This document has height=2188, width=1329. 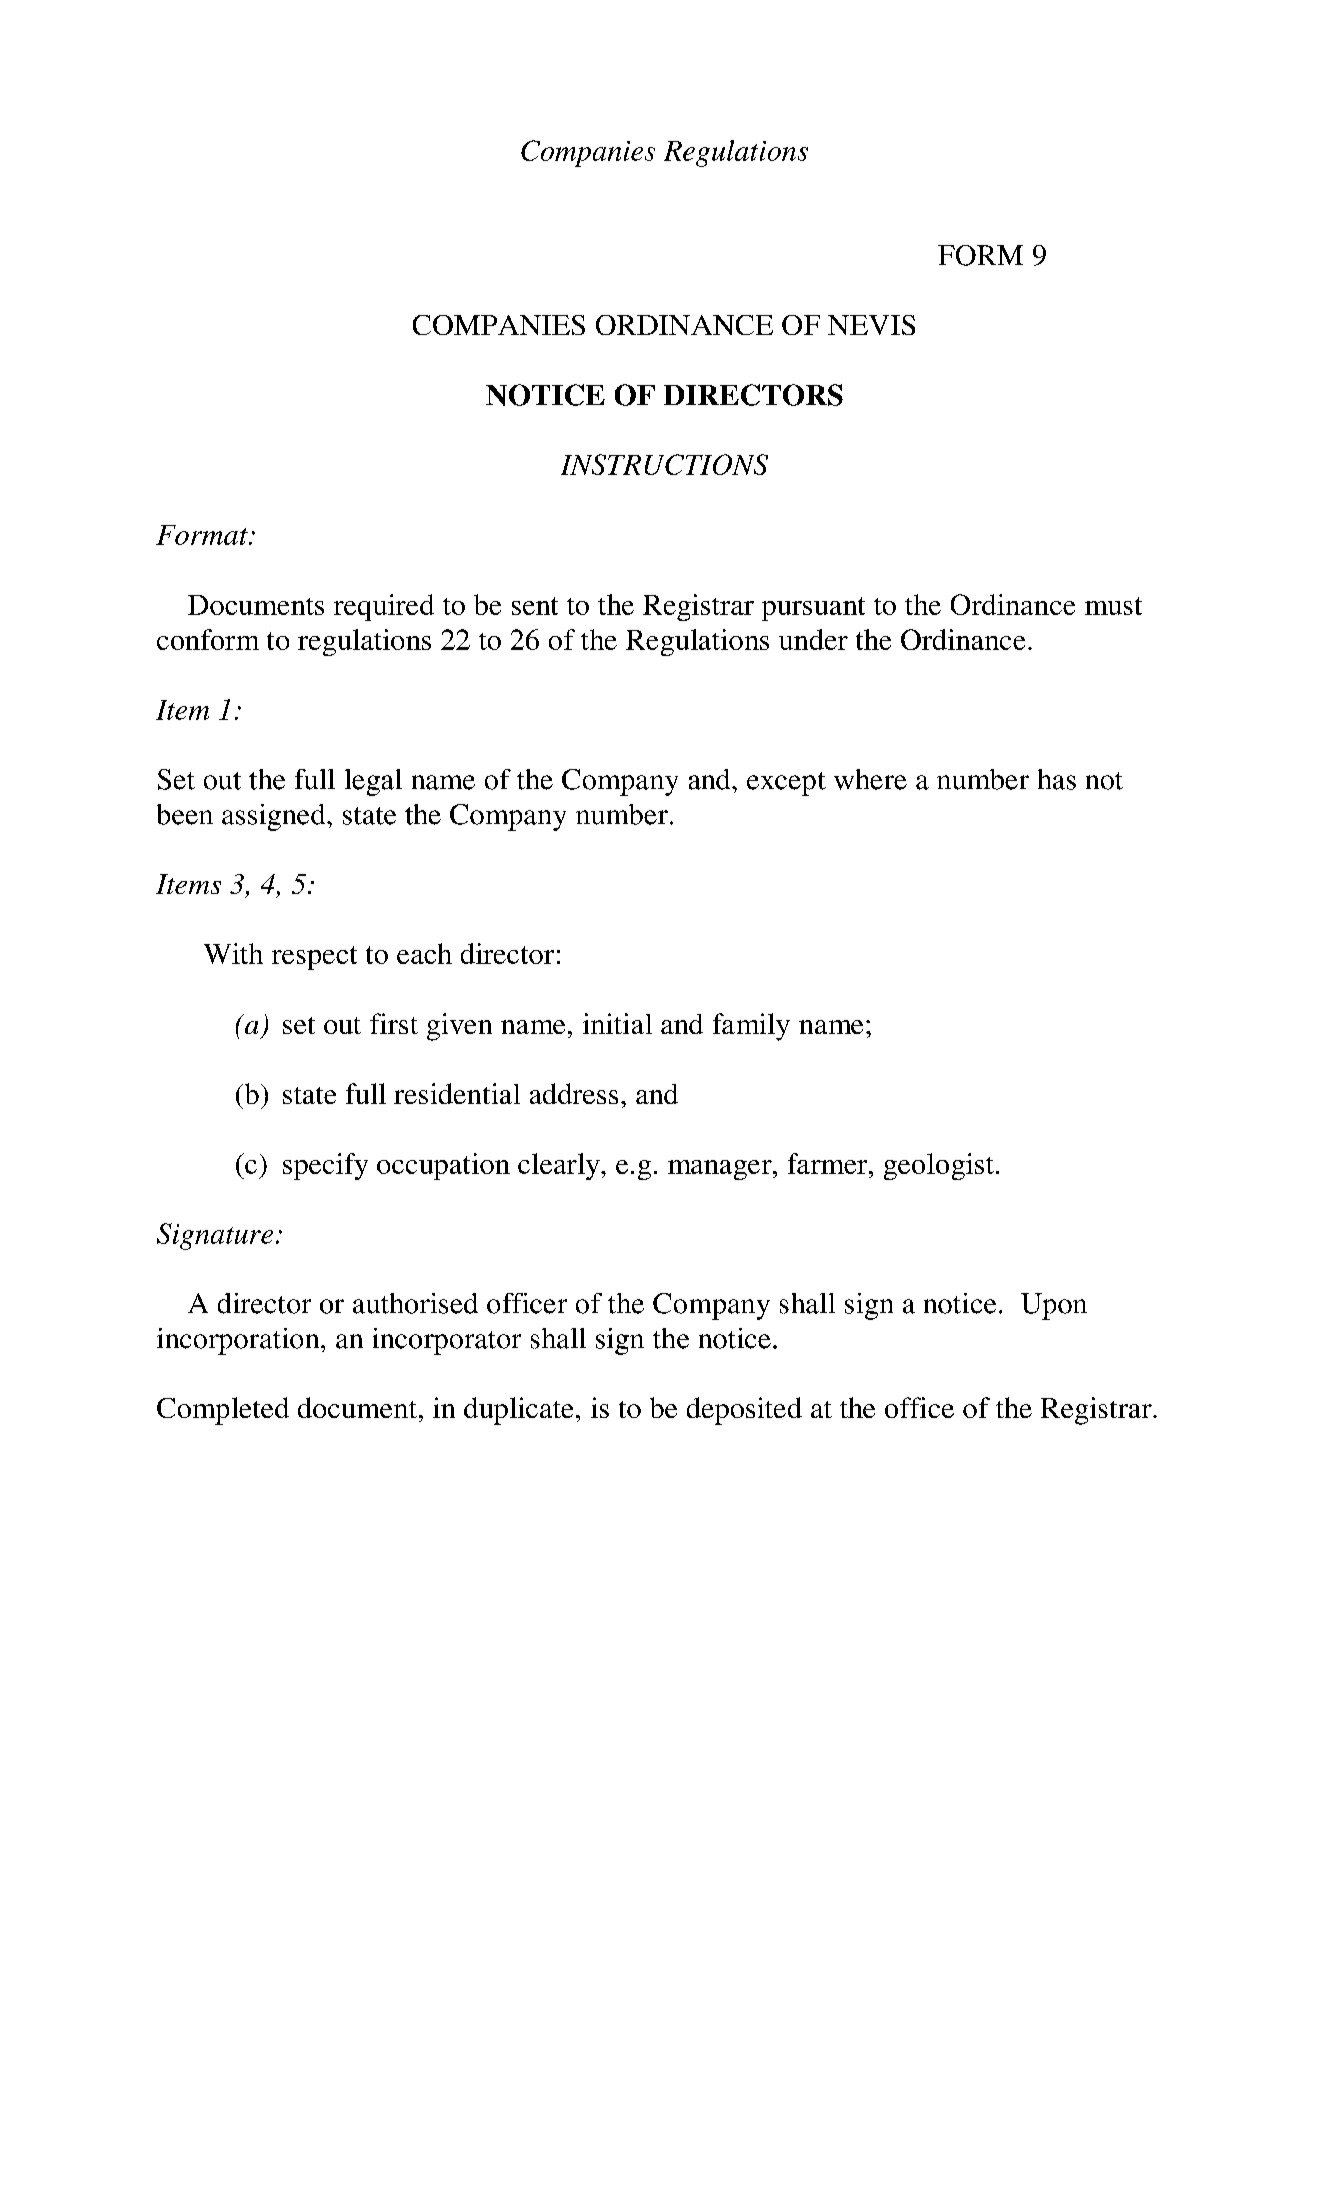 What do you see at coordinates (664, 464) in the document?
I see `INSTRUCTIONS` at bounding box center [664, 464].
